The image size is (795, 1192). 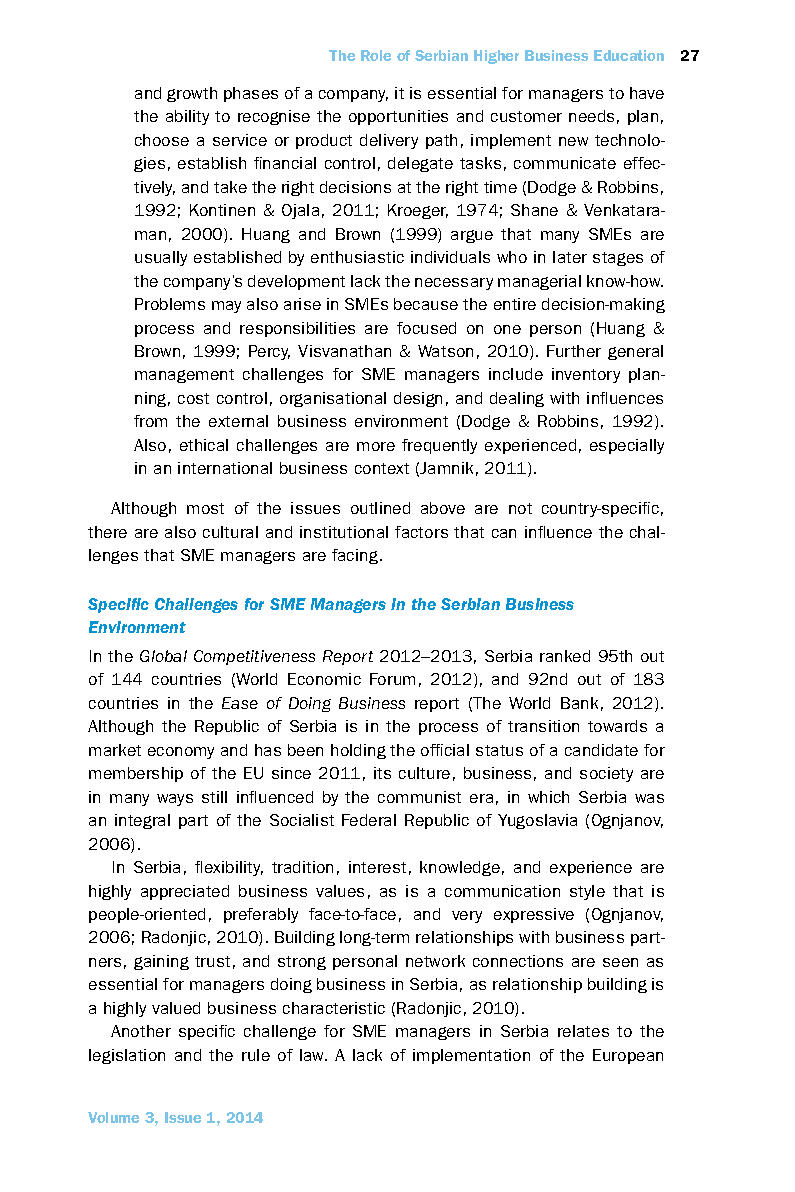 What do you see at coordinates (574, 351) in the image?
I see `Further` at bounding box center [574, 351].
